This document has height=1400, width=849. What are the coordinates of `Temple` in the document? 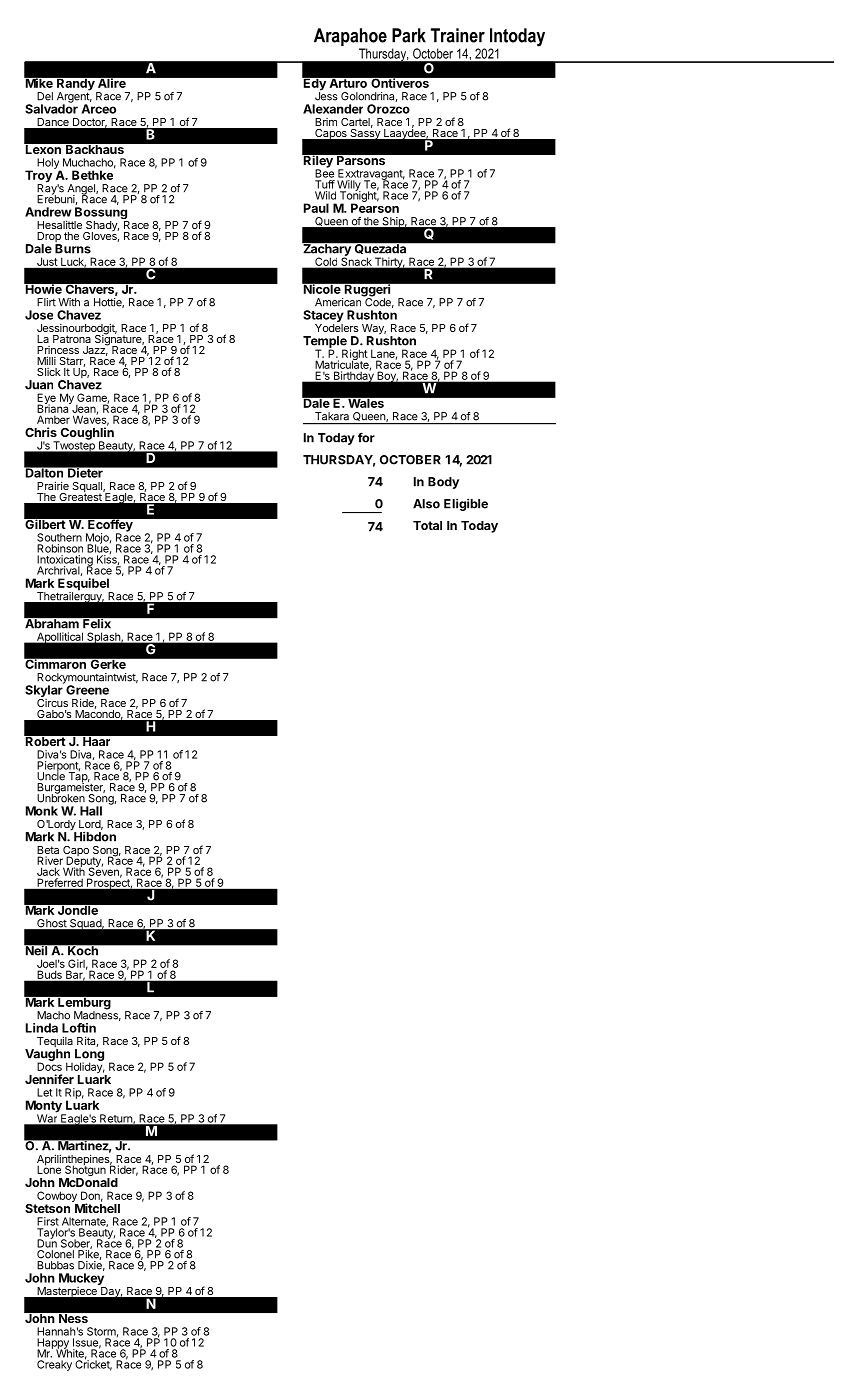 It's located at (325, 343).
